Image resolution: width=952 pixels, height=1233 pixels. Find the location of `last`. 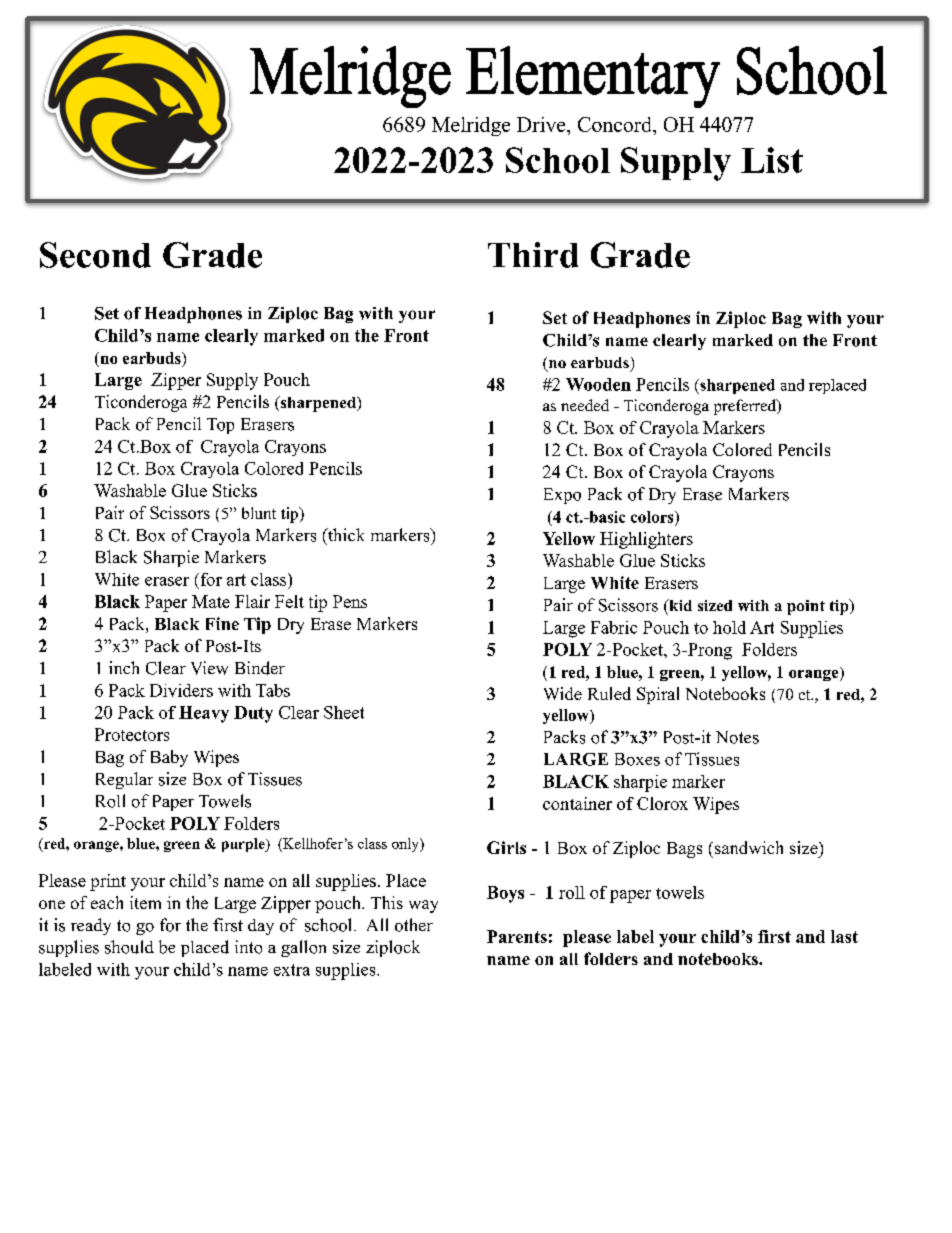

last is located at coordinates (844, 936).
